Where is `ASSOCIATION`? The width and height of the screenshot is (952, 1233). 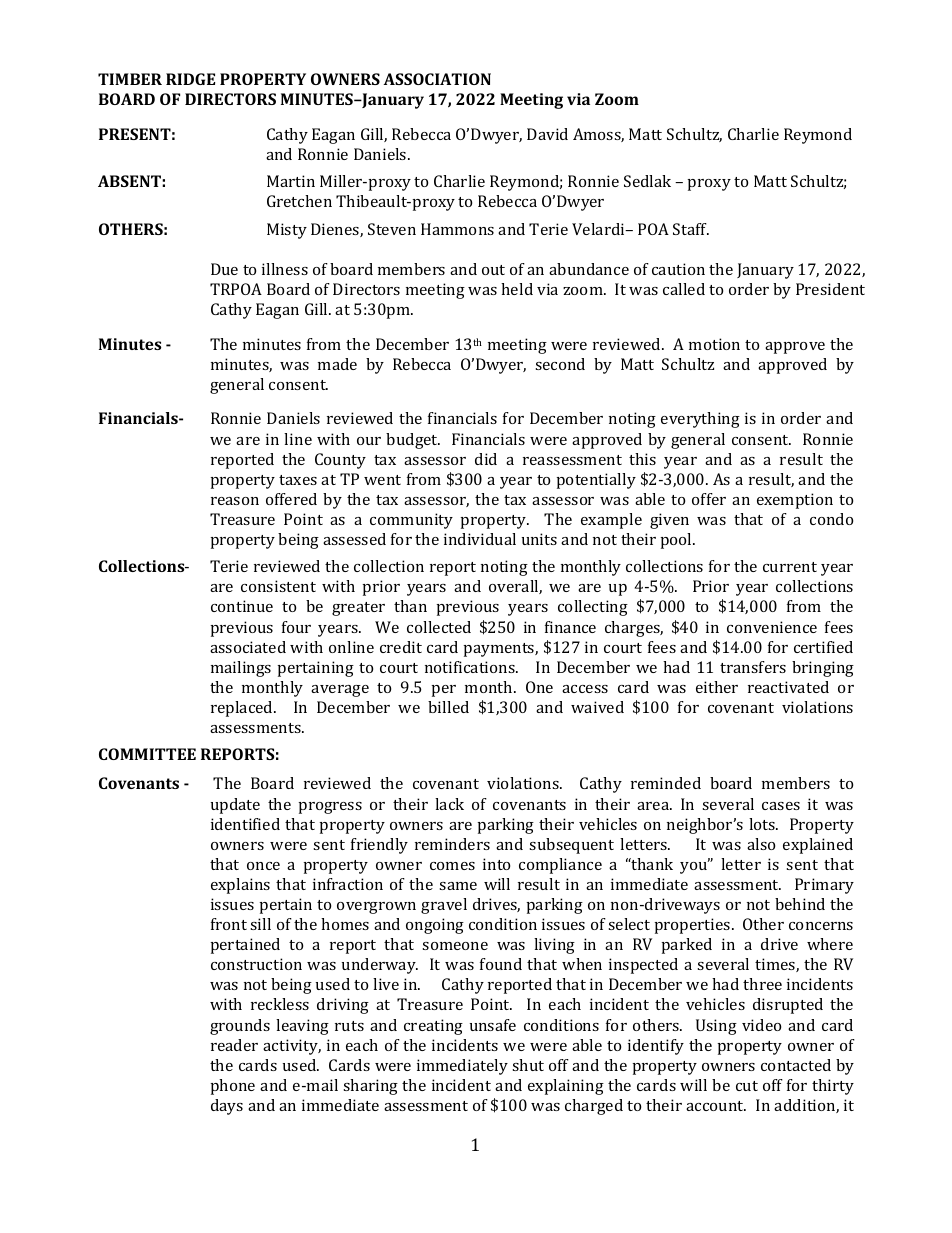
ASSOCIATION is located at coordinates (437, 79).
